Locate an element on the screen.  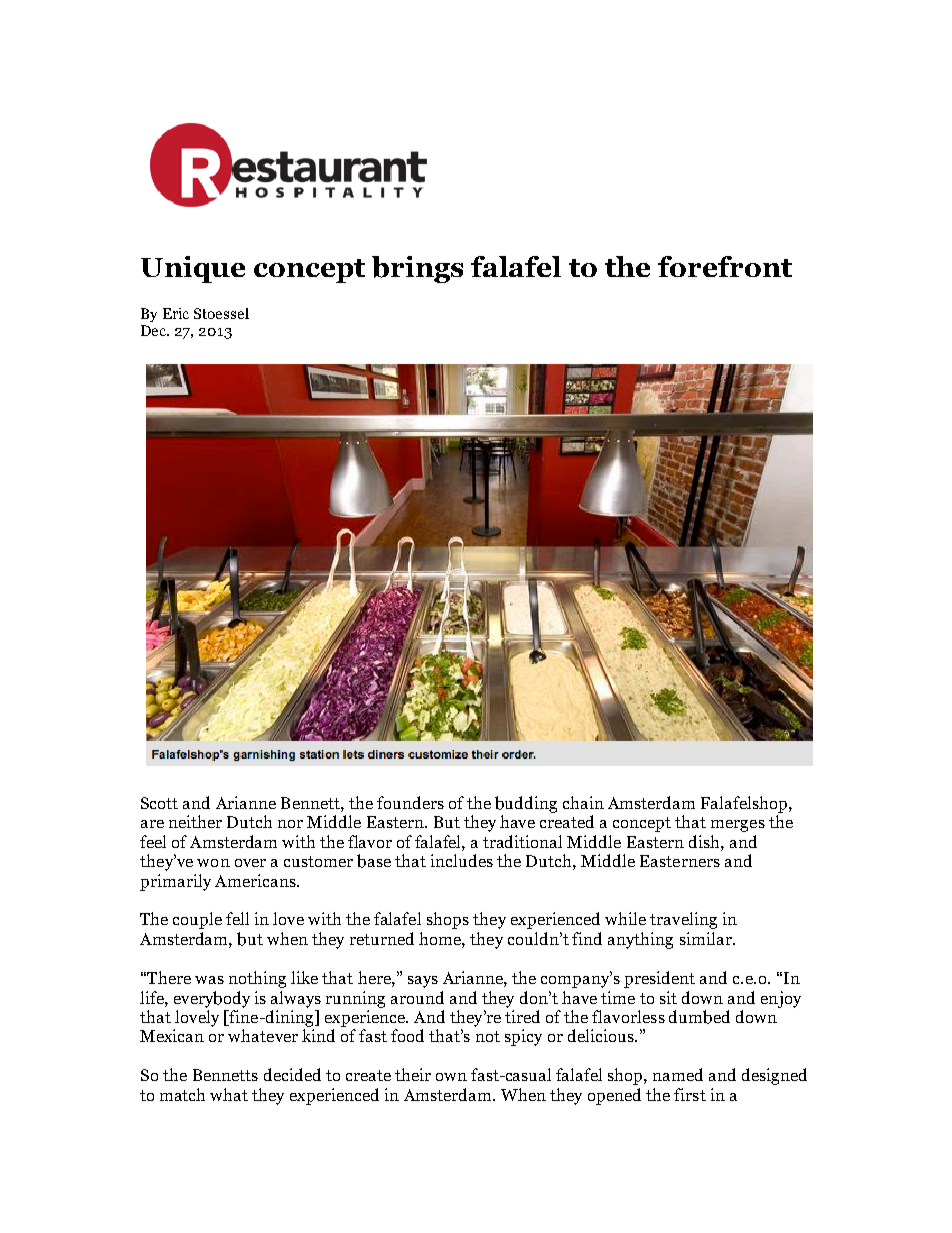
match is located at coordinates (182, 1094).
